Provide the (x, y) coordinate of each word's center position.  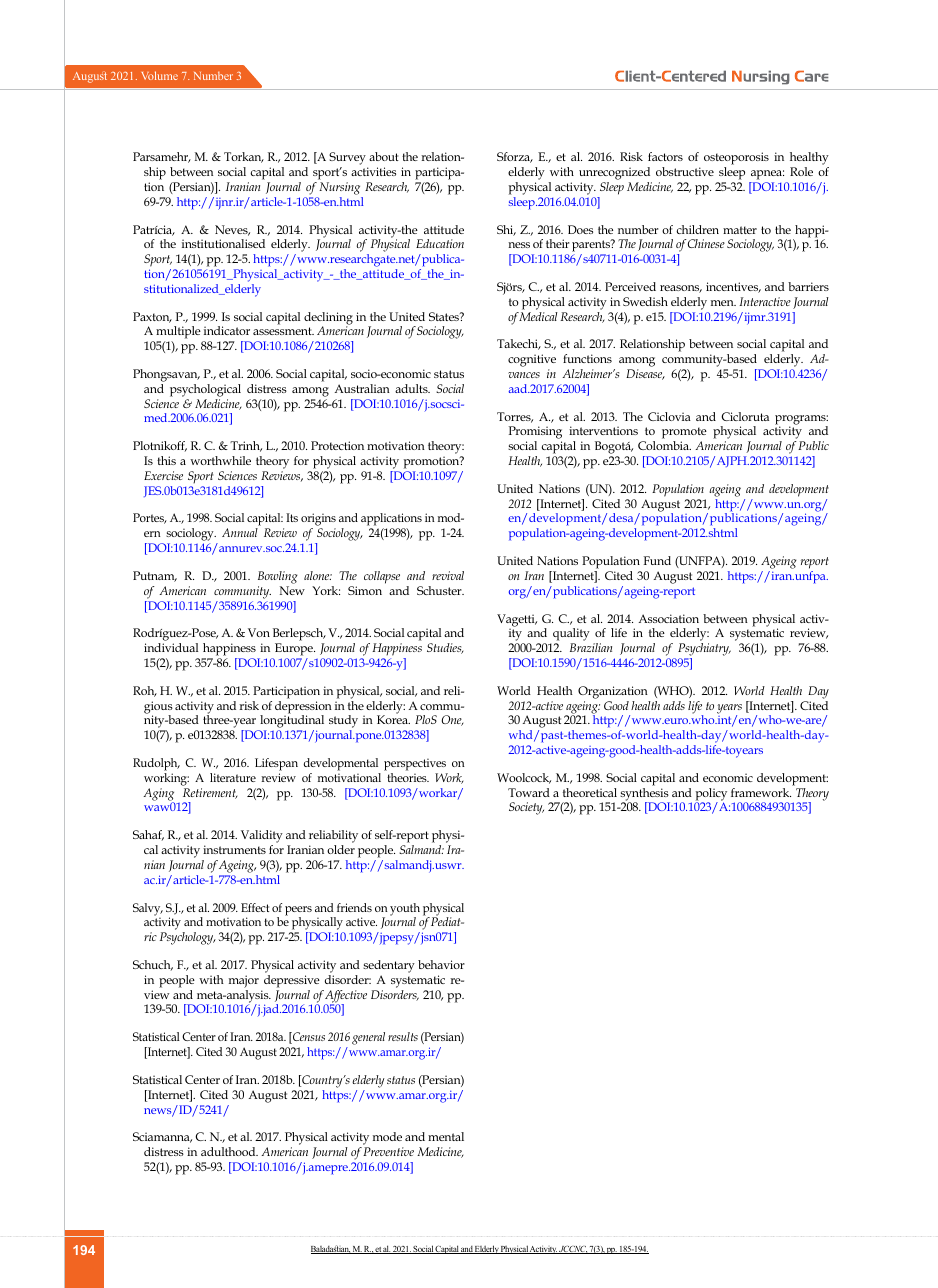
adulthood (229, 1151)
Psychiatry (704, 651)
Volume (159, 75)
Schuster (440, 590)
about (384, 156)
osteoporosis (736, 160)
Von (259, 632)
